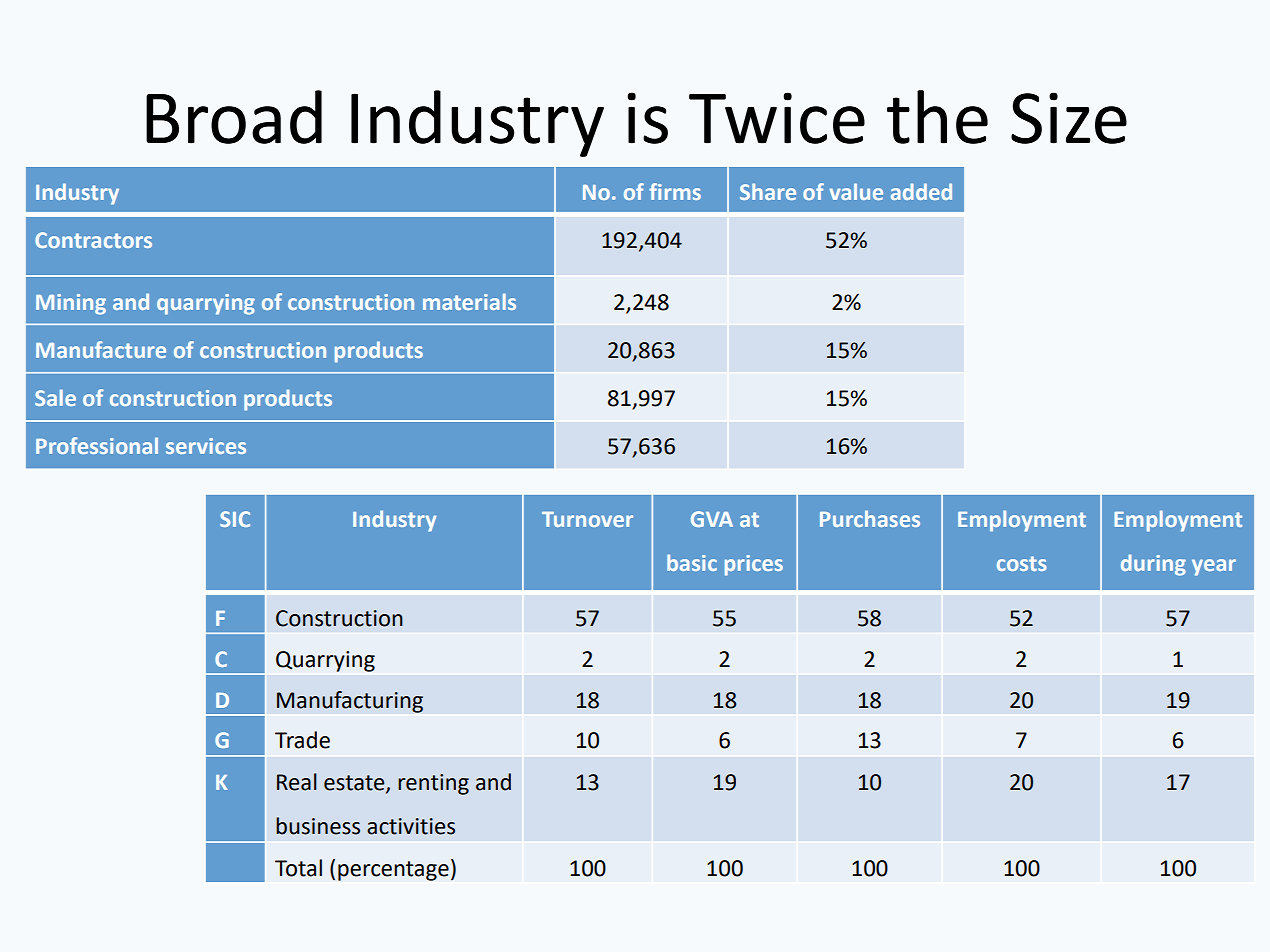  Describe the element at coordinates (234, 117) in the document. I see `Broad` at that location.
